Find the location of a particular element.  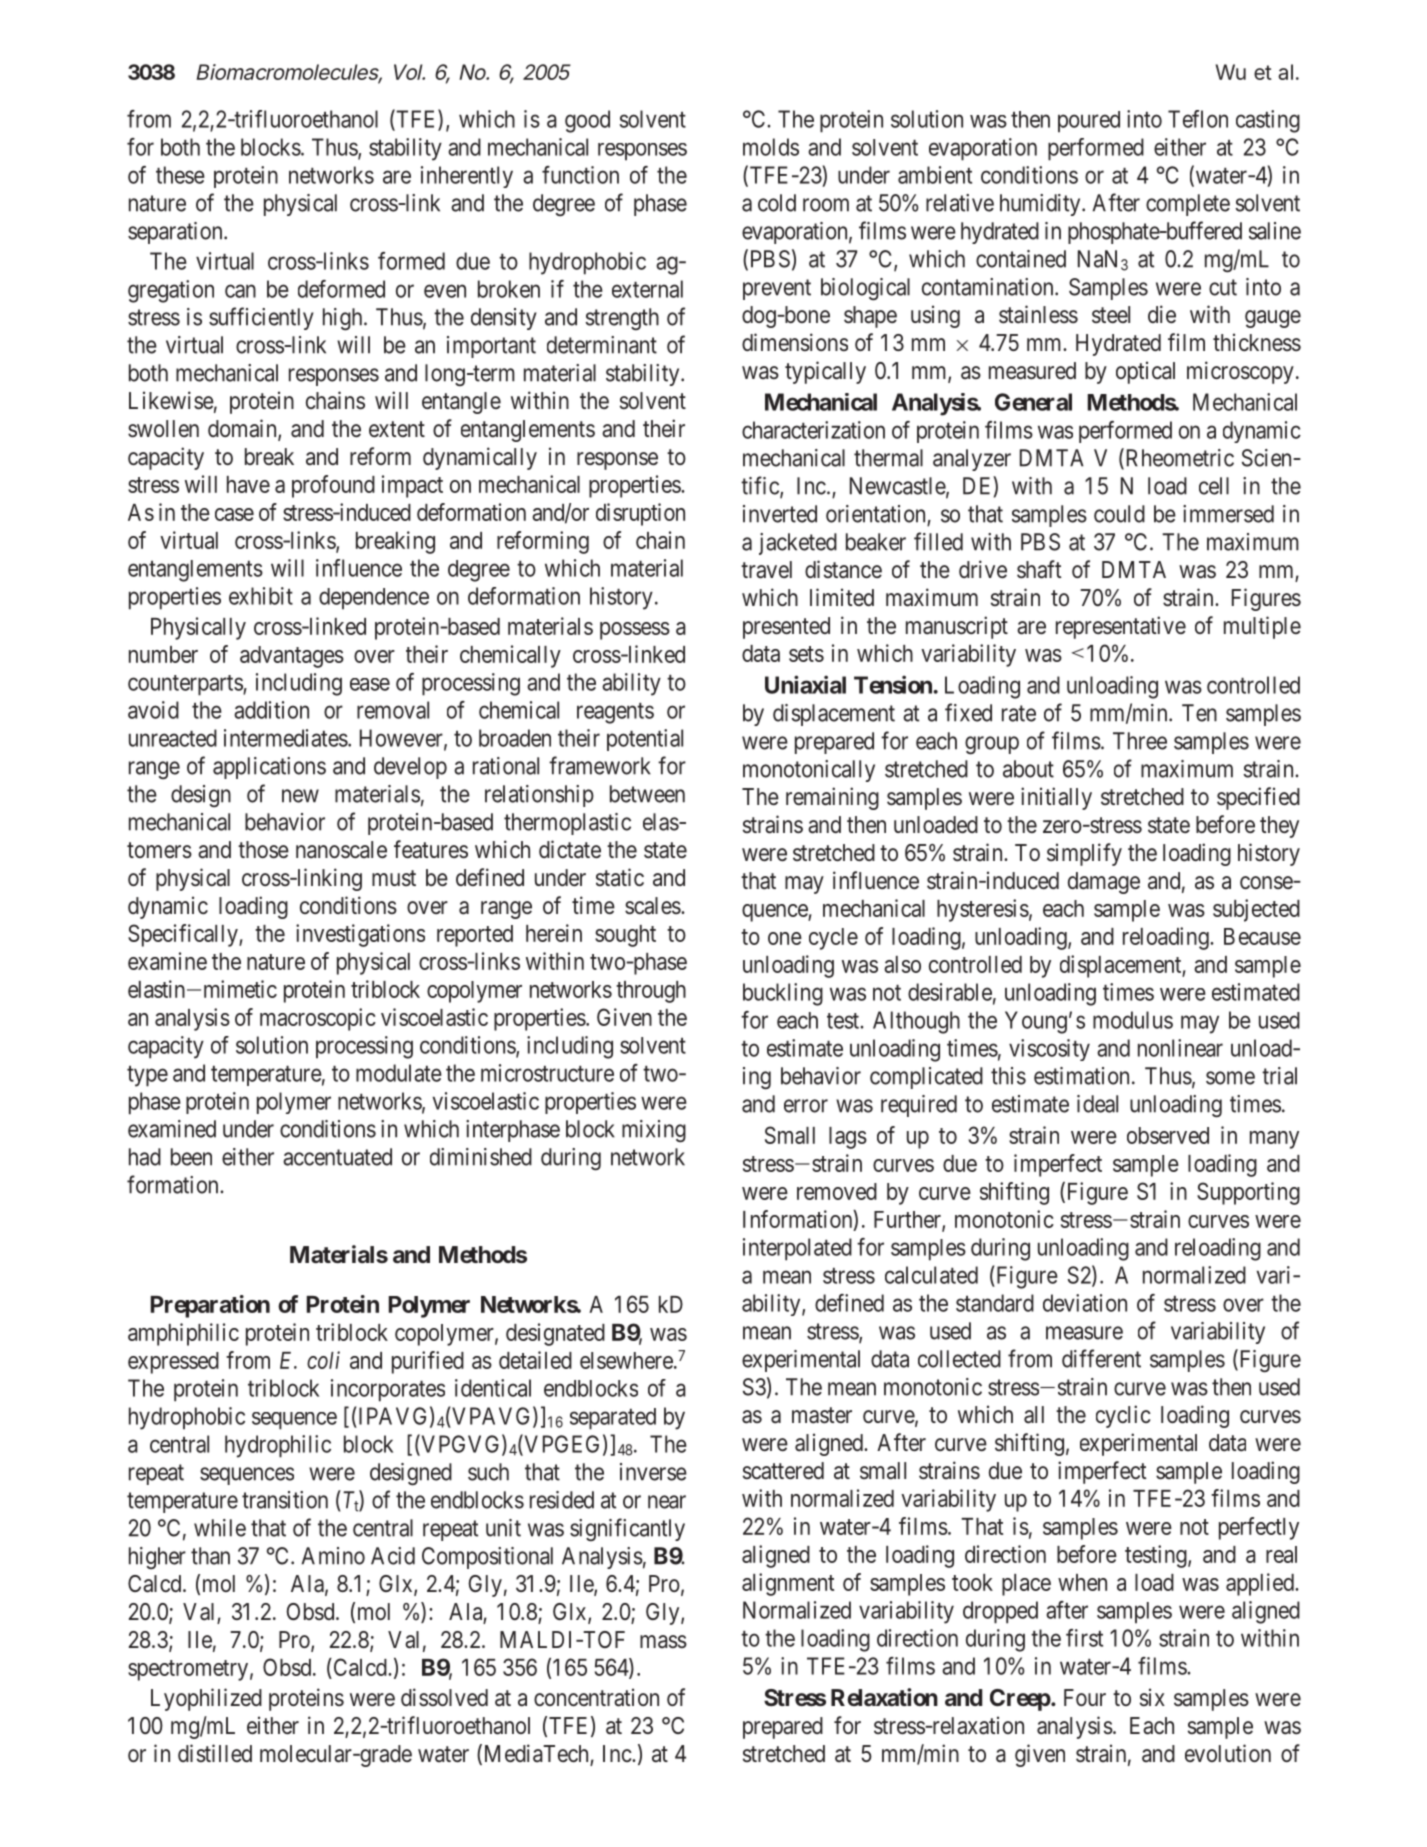

observed is located at coordinates (1168, 1135).
